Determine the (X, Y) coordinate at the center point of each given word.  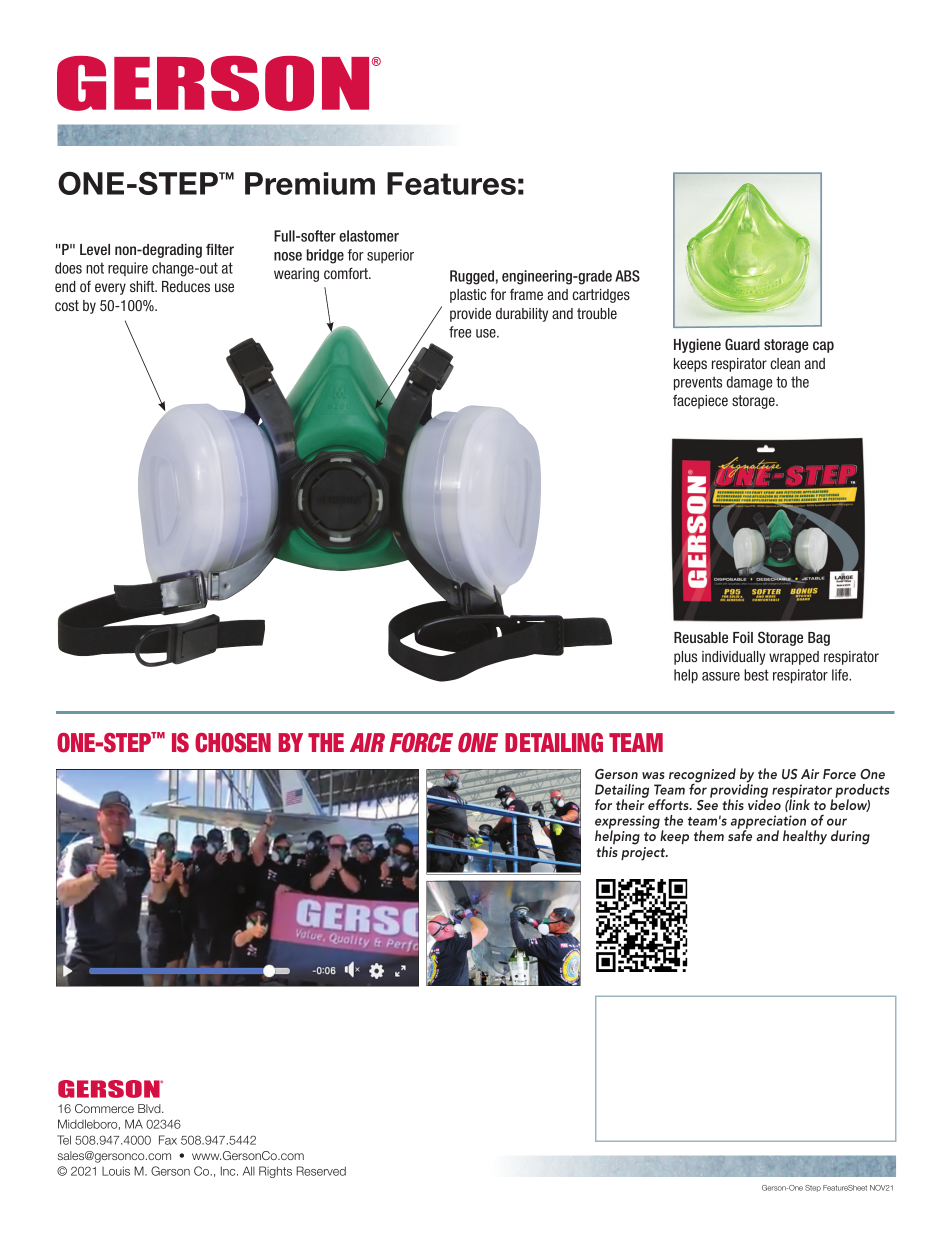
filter (220, 249)
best (756, 675)
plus (685, 658)
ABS (627, 276)
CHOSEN (233, 743)
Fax (168, 1140)
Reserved (321, 1171)
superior (390, 256)
